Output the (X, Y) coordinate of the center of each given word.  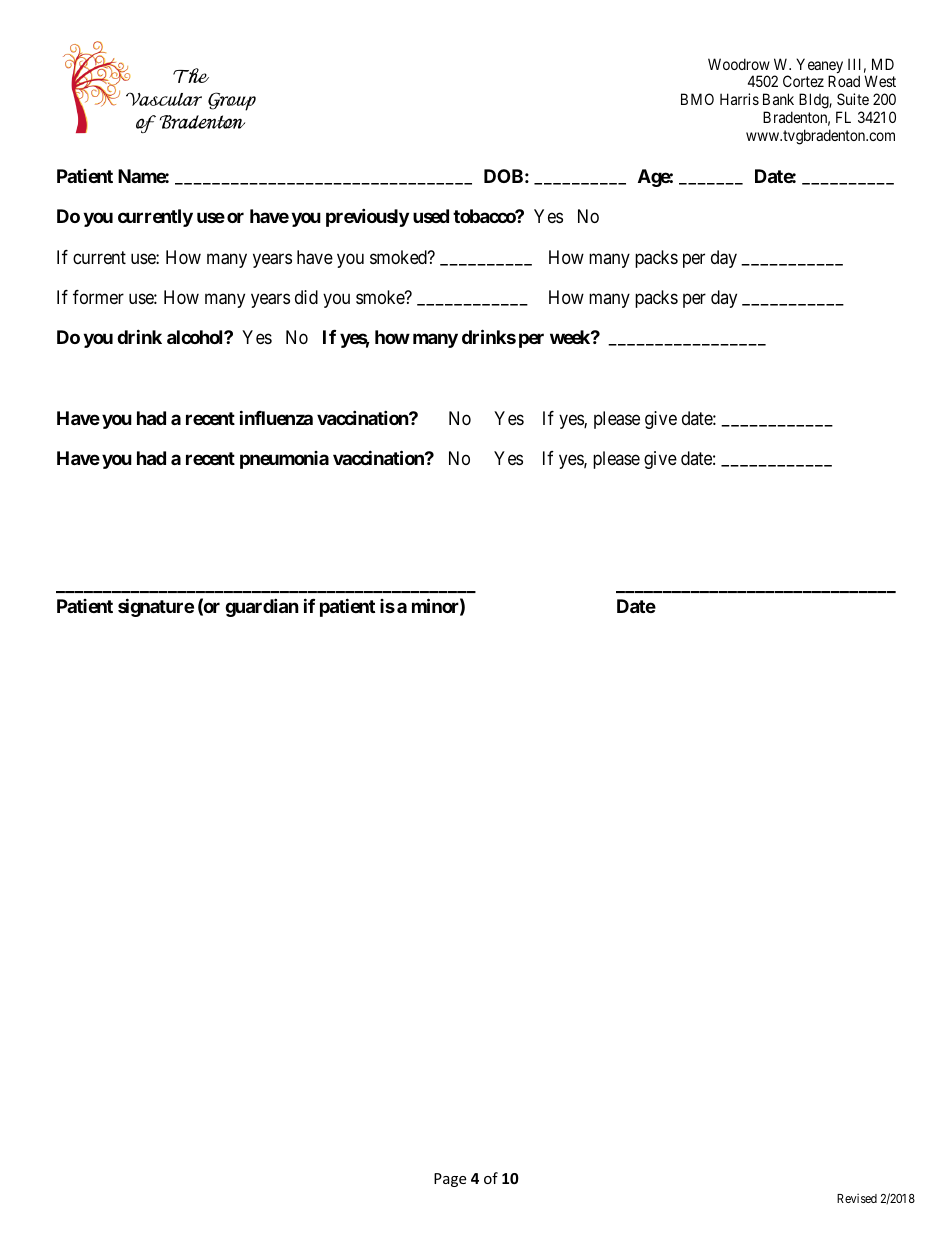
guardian (262, 607)
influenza (276, 417)
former (98, 297)
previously (367, 217)
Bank (778, 99)
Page (450, 1180)
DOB (503, 176)
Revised (857, 1198)
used (431, 216)
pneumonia (284, 460)
